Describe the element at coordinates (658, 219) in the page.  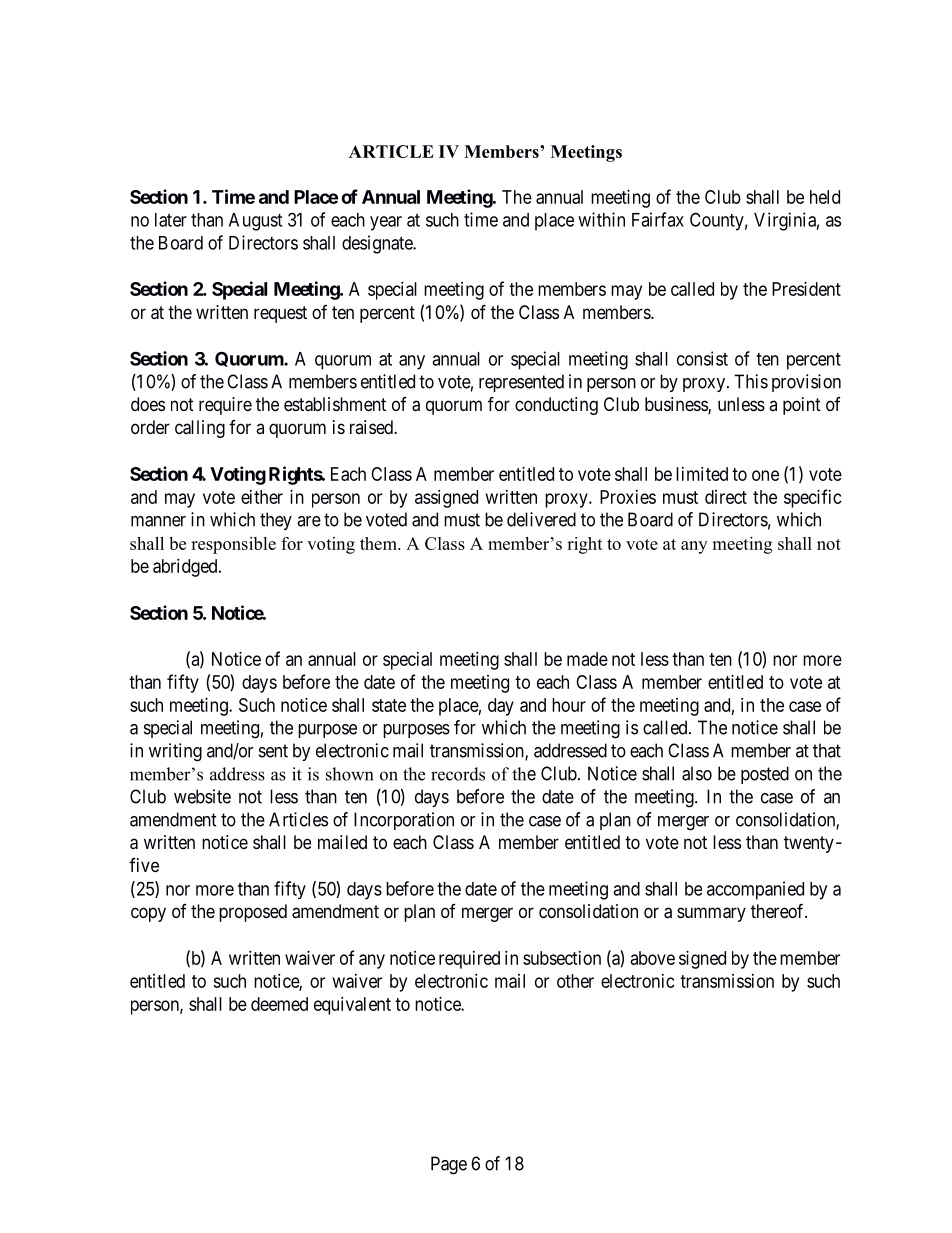
I see `Fairfax` at that location.
